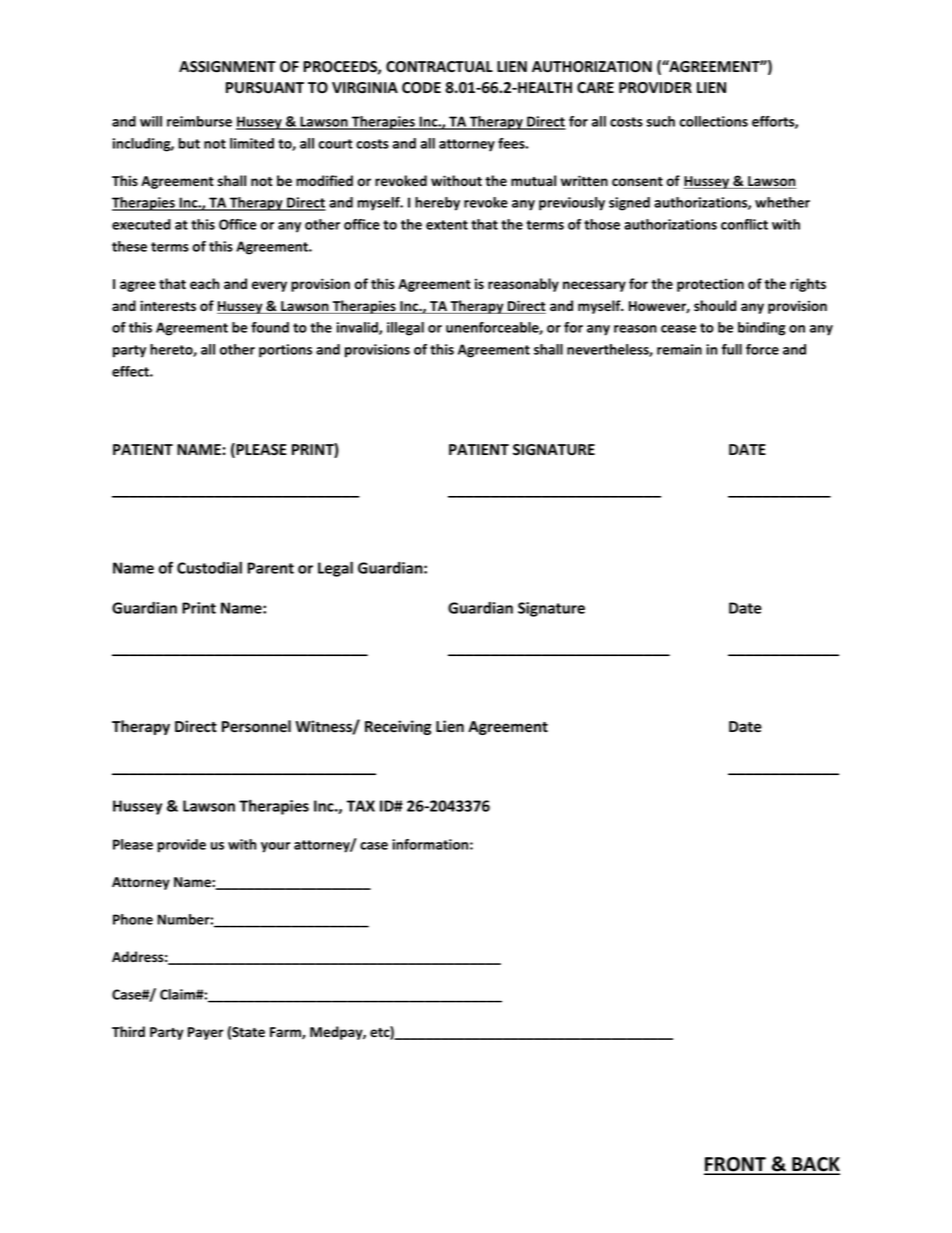 The image size is (952, 1233). I want to click on Payer, so click(206, 1033).
